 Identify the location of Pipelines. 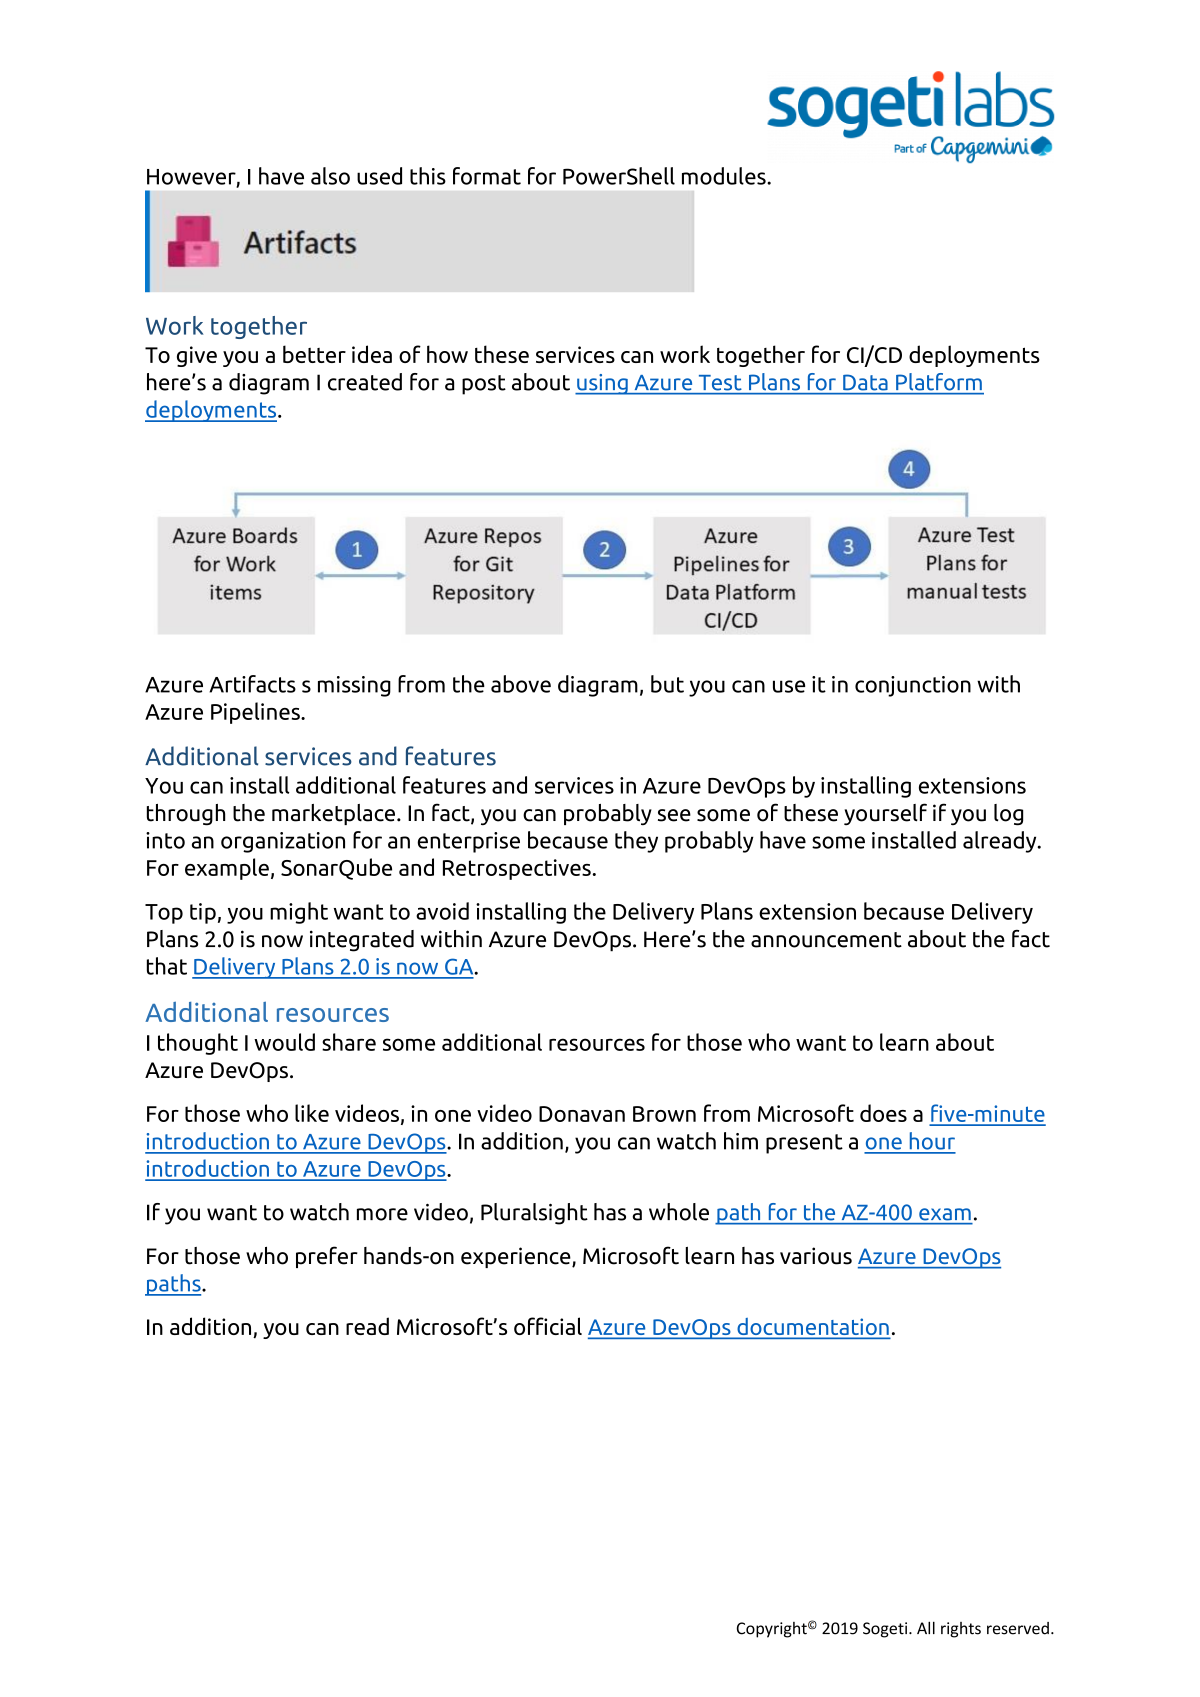
(256, 713).
